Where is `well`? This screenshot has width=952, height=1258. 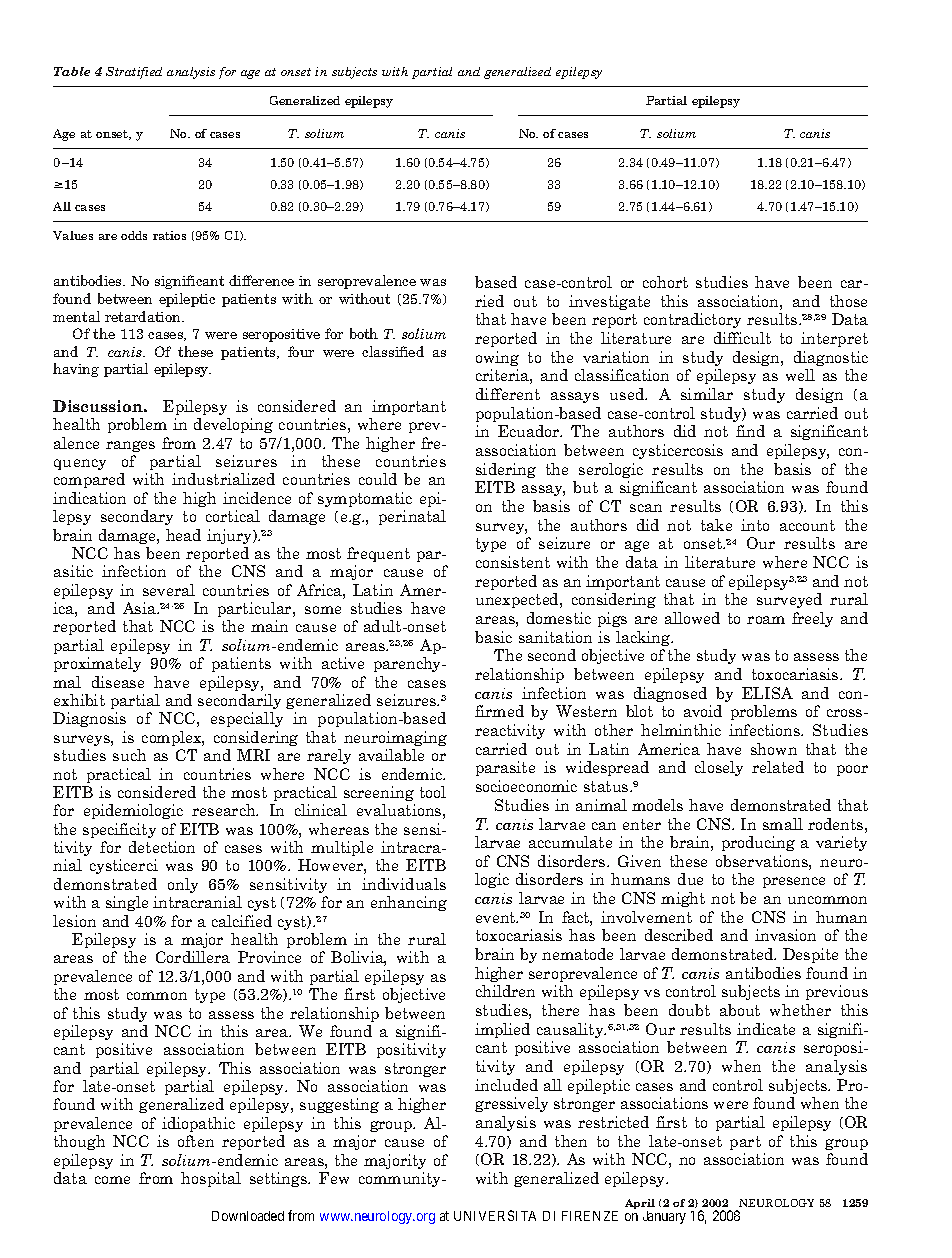
well is located at coordinates (800, 375).
